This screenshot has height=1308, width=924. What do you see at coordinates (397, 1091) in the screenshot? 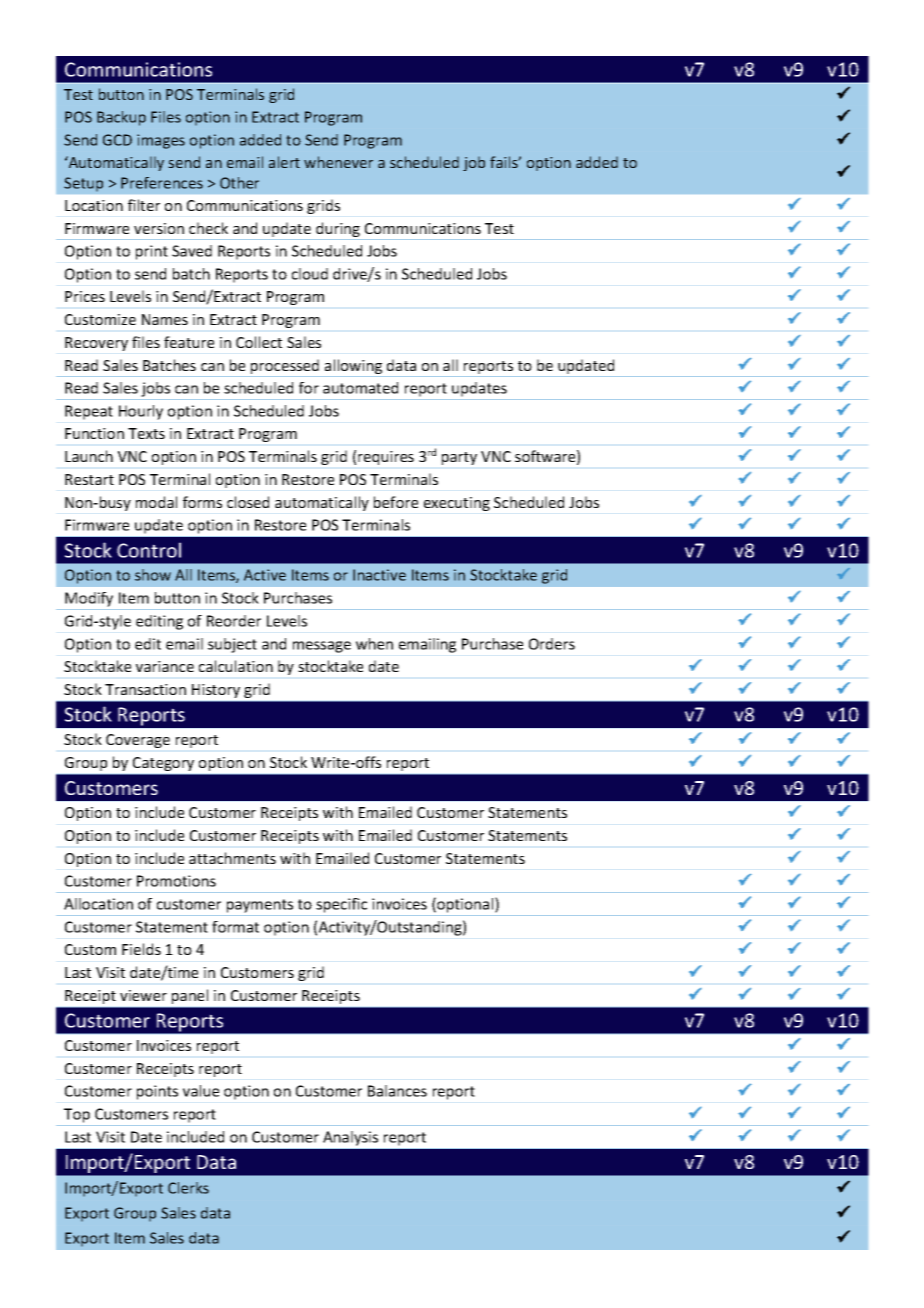
I see `Balances` at bounding box center [397, 1091].
